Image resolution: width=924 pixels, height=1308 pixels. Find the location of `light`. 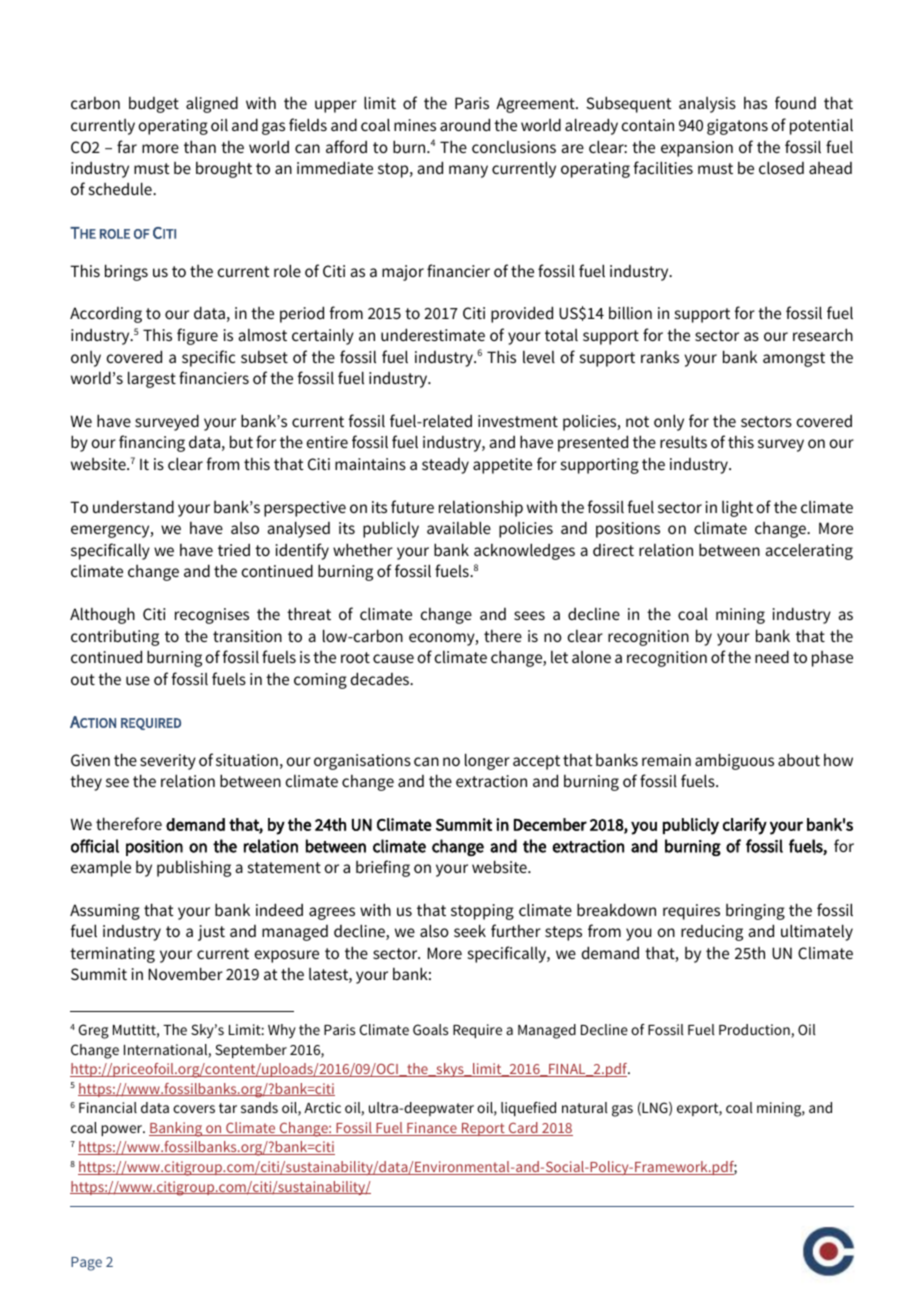

light is located at coordinates (737, 508).
